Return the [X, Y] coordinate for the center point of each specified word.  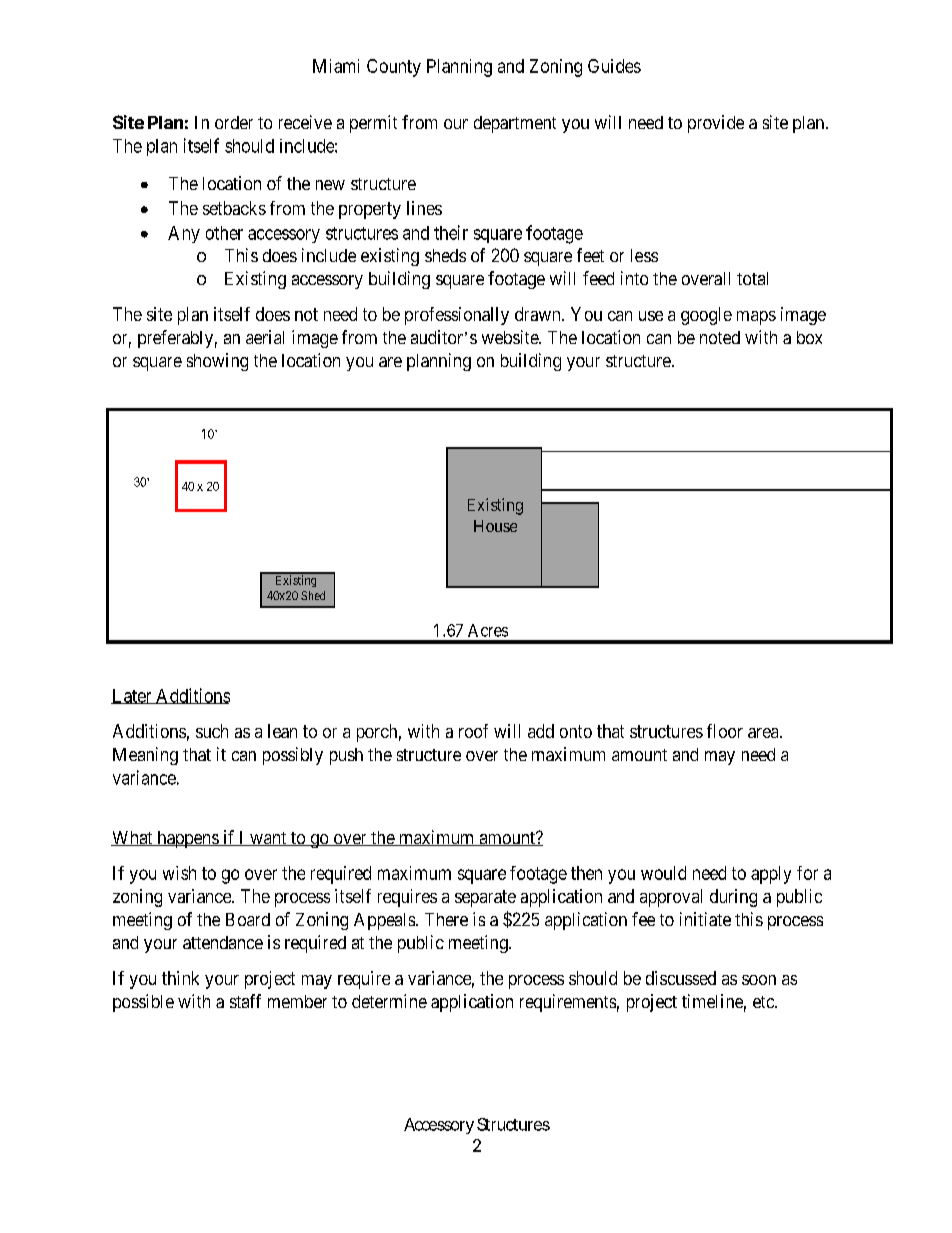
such [212, 731]
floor [725, 731]
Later [132, 696]
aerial [265, 337]
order [234, 122]
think [180, 978]
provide [716, 124]
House [495, 526]
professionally [457, 316]
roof [473, 731]
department [515, 124]
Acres [488, 630]
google [706, 316]
